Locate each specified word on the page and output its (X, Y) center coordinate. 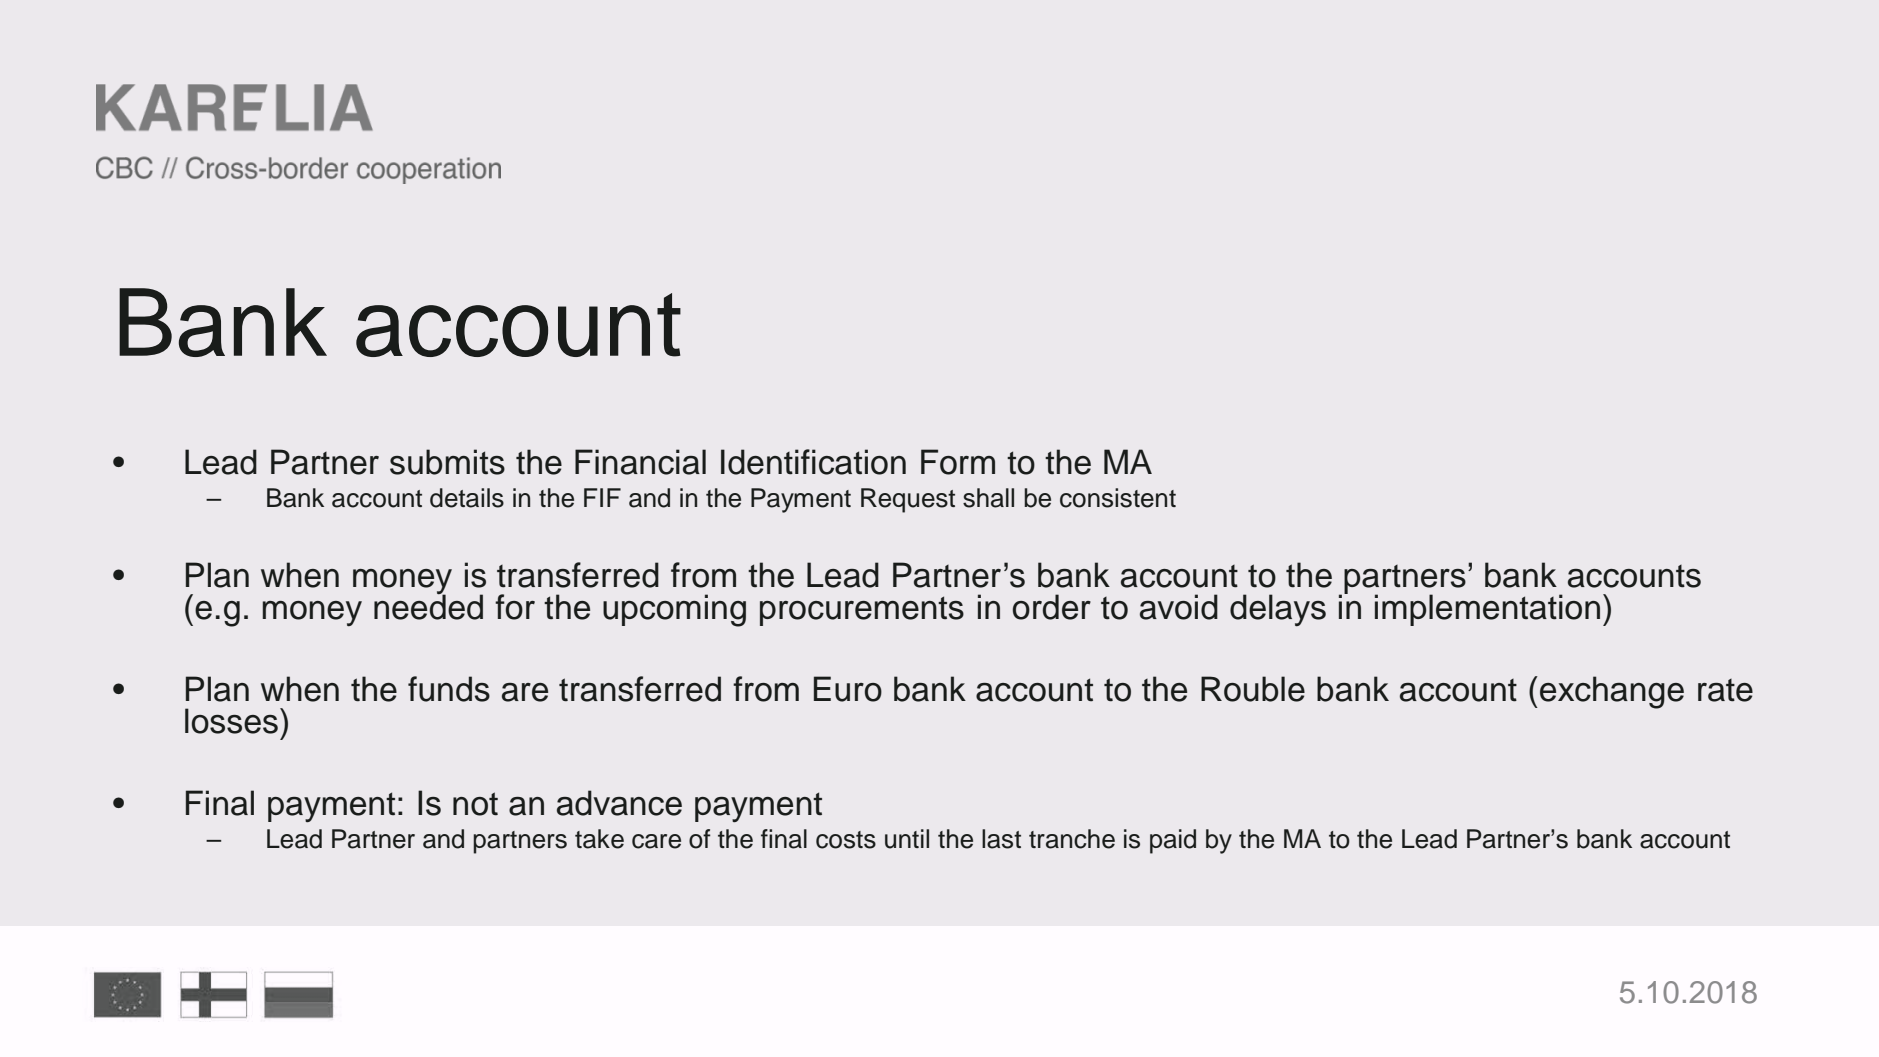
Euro (848, 689)
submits (447, 462)
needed (428, 606)
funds (449, 689)
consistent (1118, 498)
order (1052, 607)
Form (958, 462)
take (599, 839)
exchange (1612, 692)
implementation (1487, 610)
